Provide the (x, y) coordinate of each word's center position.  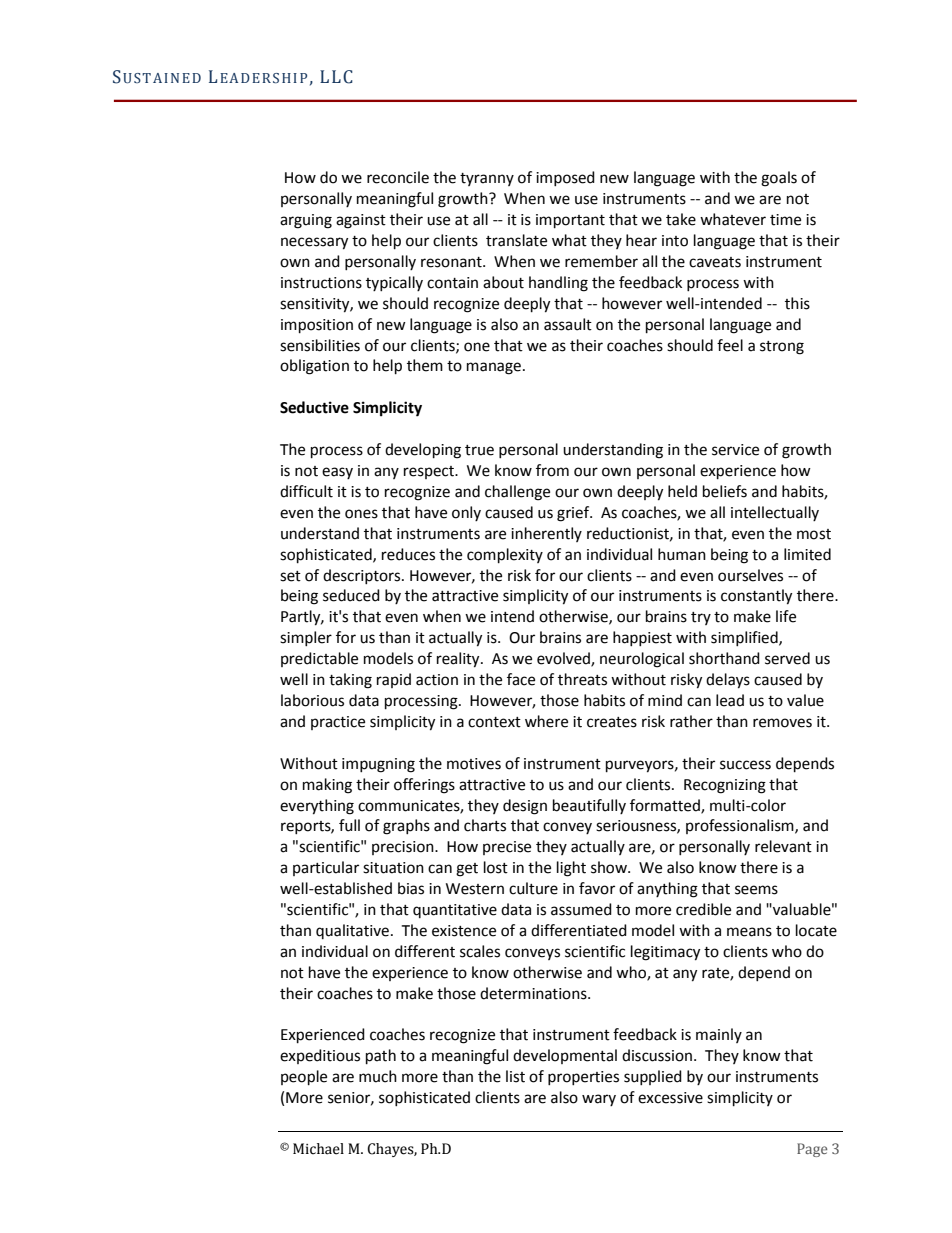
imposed (565, 178)
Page (812, 1150)
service (735, 450)
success (745, 765)
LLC (336, 77)
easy (337, 473)
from (552, 470)
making (327, 786)
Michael (318, 1149)
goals (779, 179)
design (525, 807)
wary (599, 1100)
